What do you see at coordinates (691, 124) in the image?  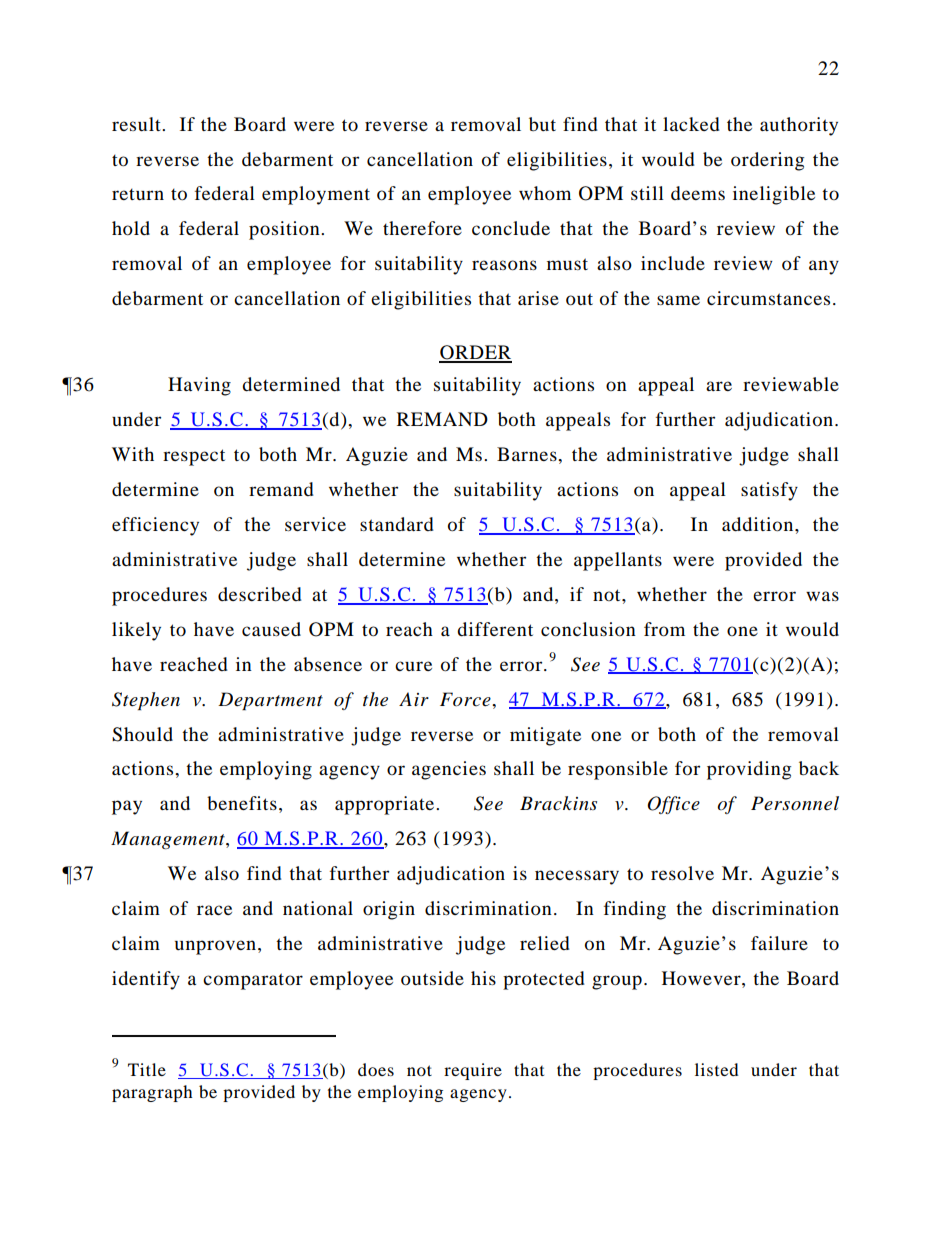 I see `lacked` at bounding box center [691, 124].
